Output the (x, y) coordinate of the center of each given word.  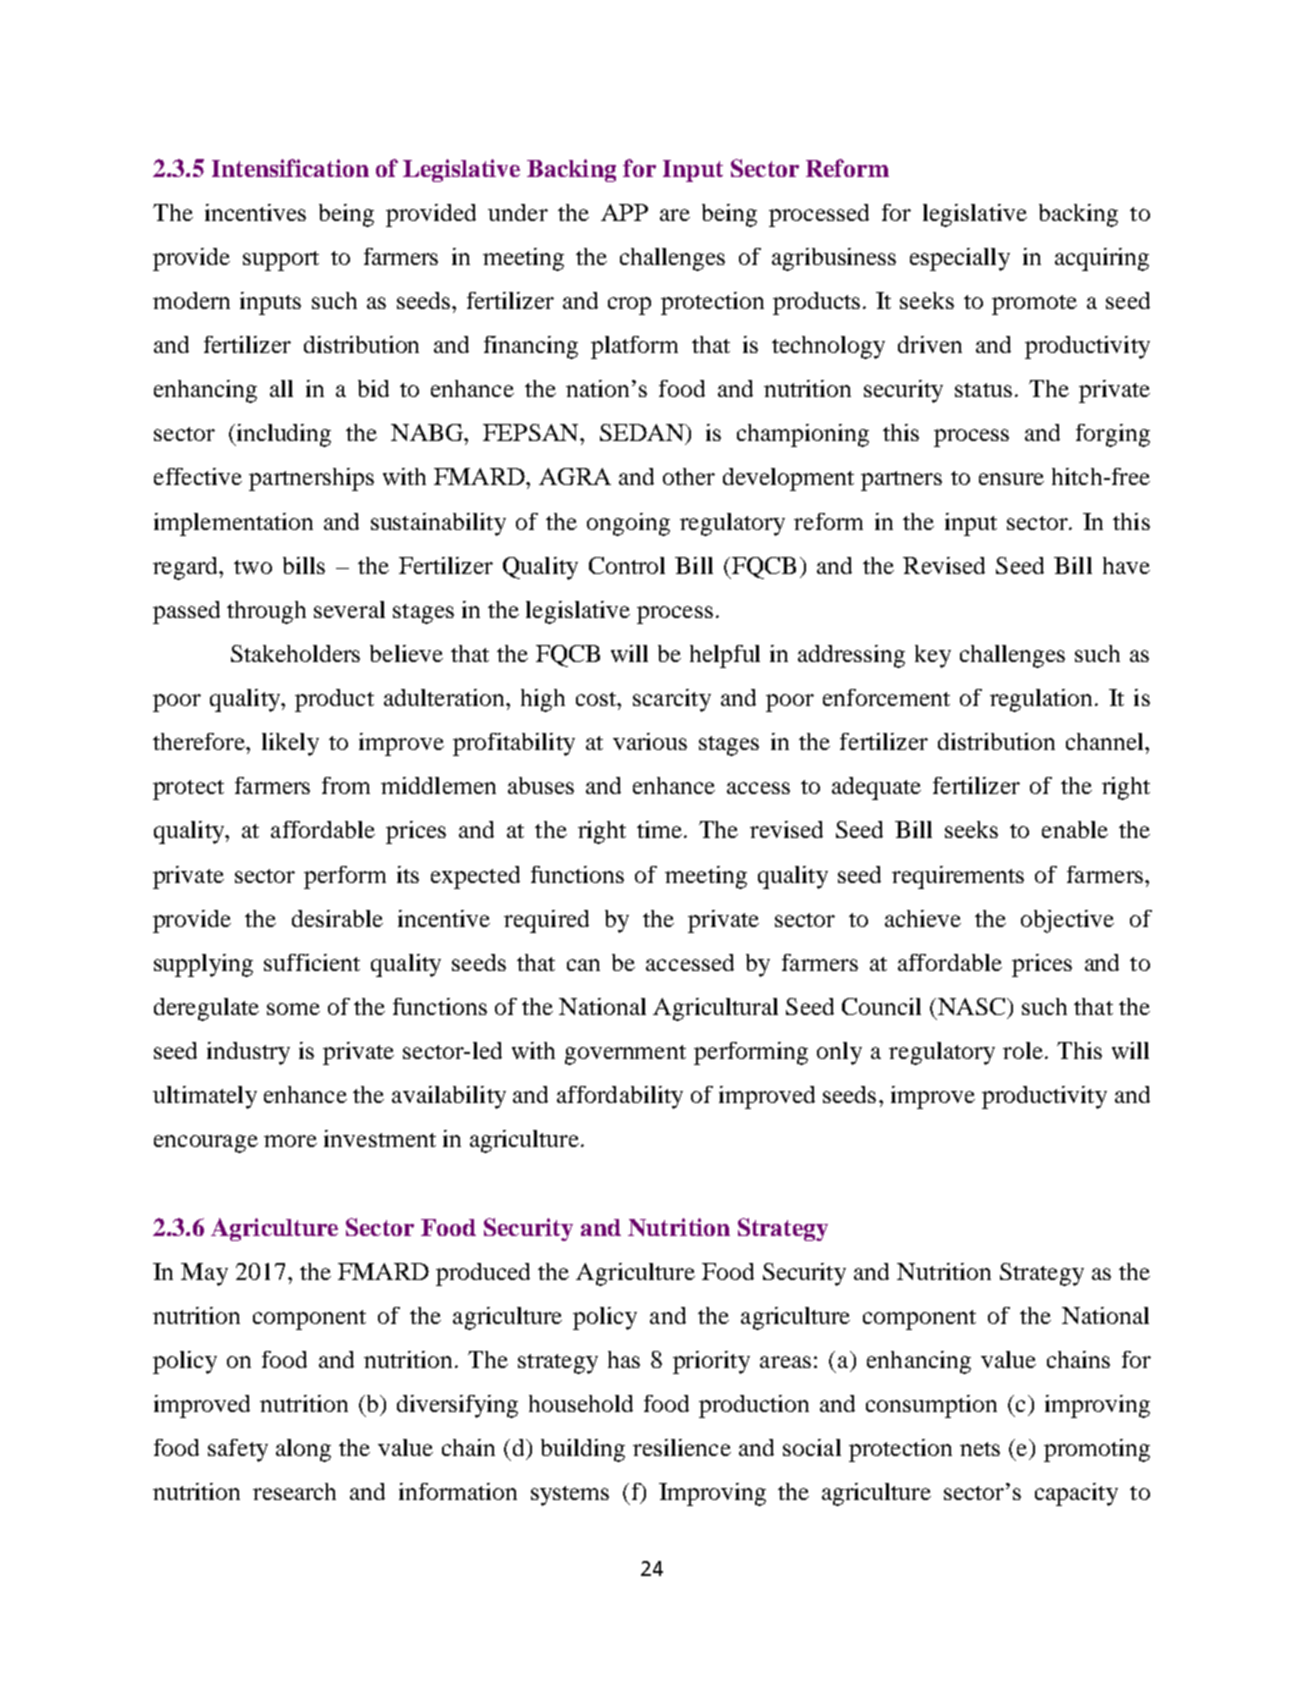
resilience (682, 1447)
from (346, 785)
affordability (620, 1097)
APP (624, 212)
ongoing (628, 524)
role (1023, 1050)
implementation (233, 524)
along (303, 1450)
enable (1075, 829)
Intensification (290, 168)
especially (960, 259)
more (290, 1141)
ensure (1011, 479)
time (659, 829)
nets (980, 1449)
